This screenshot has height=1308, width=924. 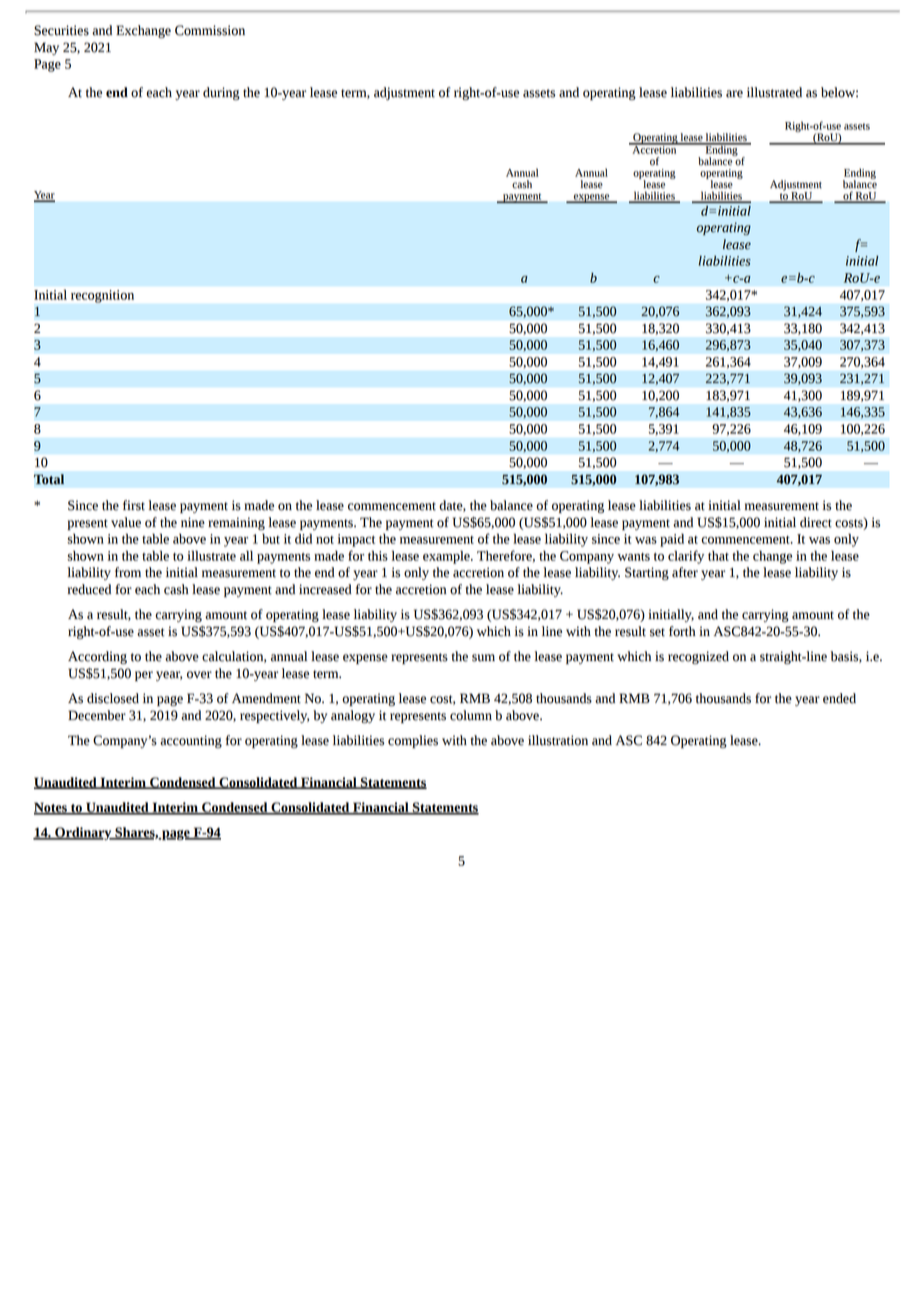 I want to click on Securities, so click(x=61, y=30).
